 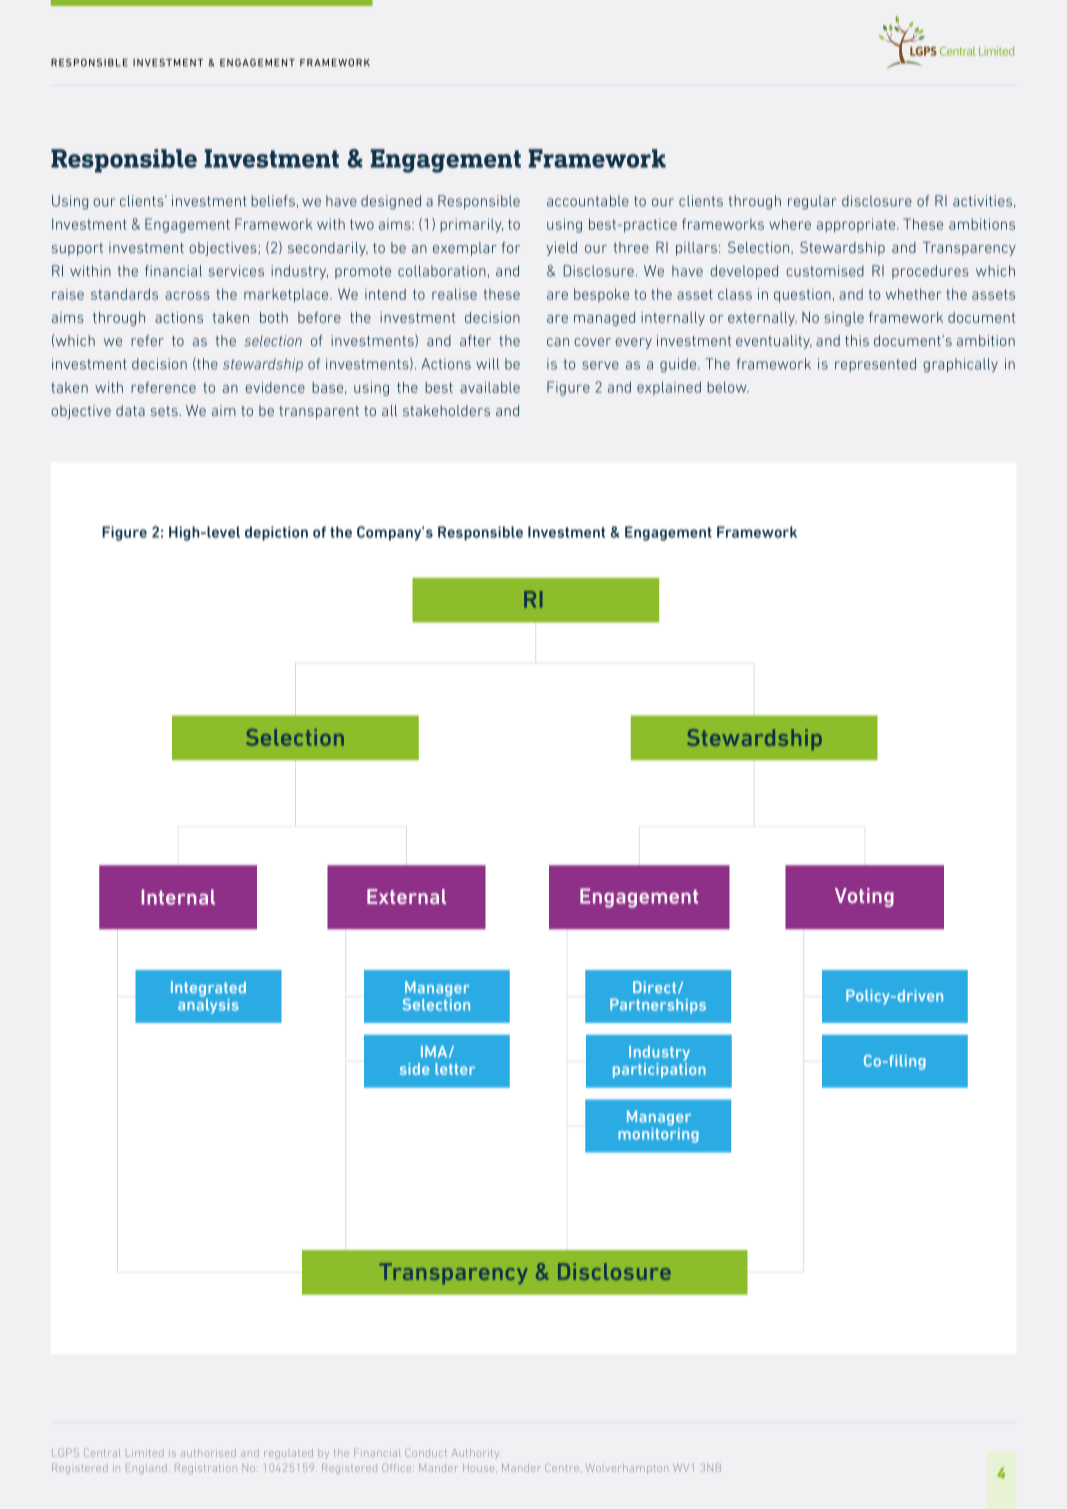 What do you see at coordinates (276, 533) in the document?
I see `depiction` at bounding box center [276, 533].
